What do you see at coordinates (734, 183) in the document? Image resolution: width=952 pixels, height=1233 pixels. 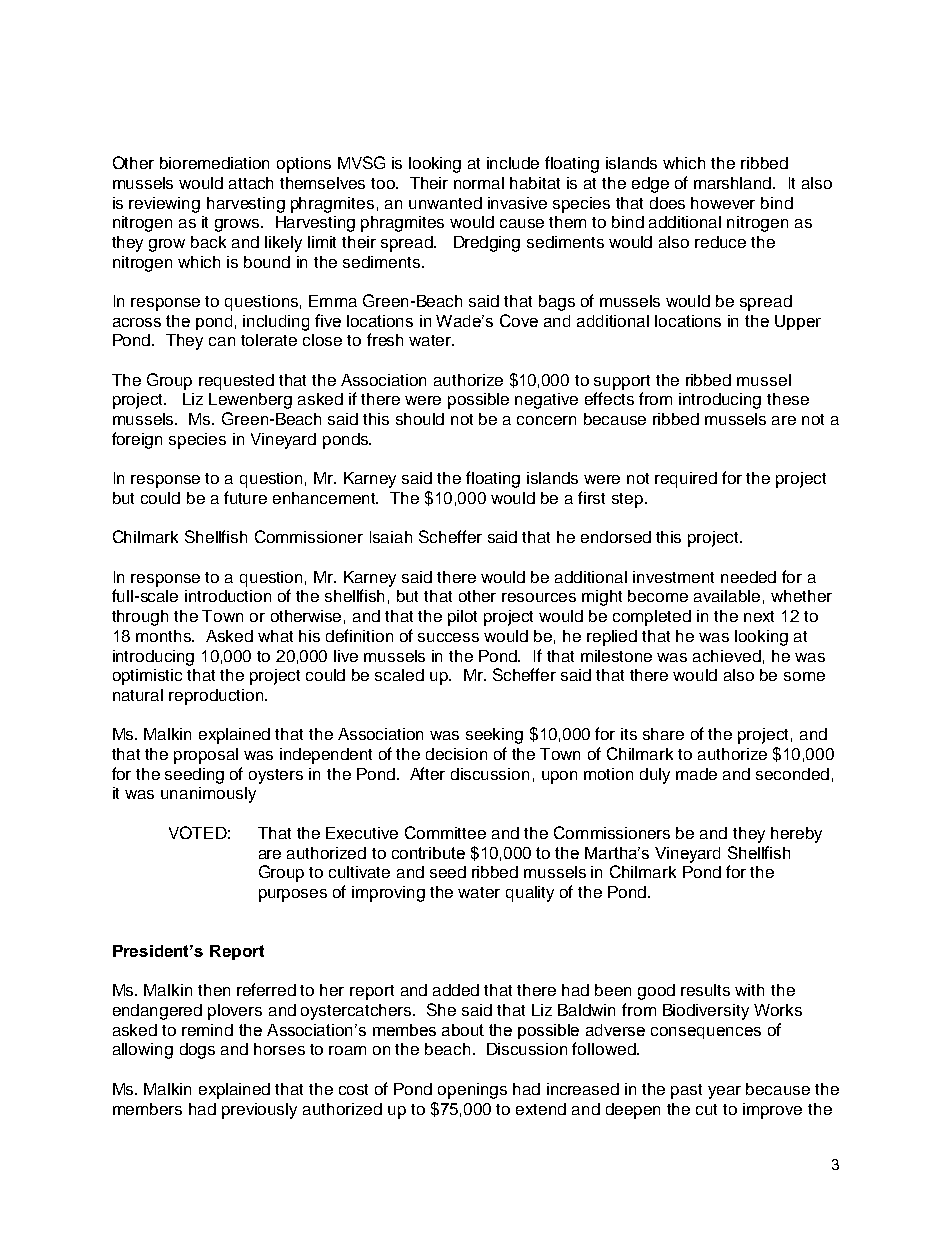 I see `marshland` at bounding box center [734, 183].
